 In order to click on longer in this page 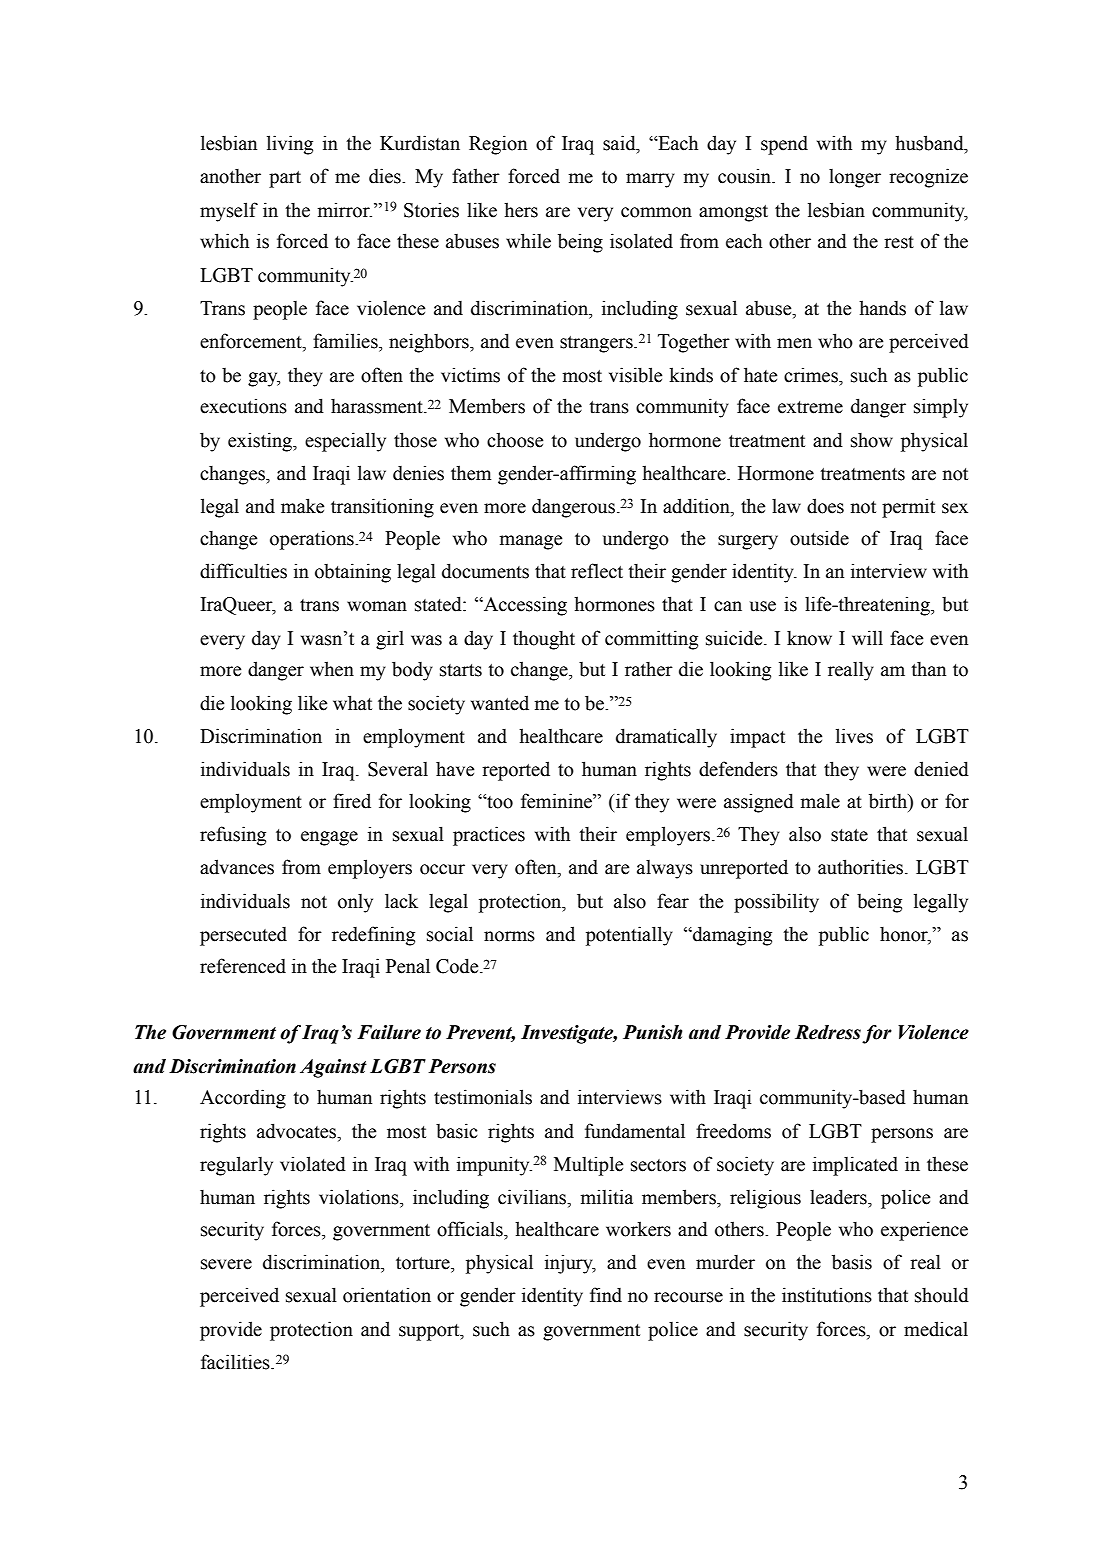, I will do `click(855, 178)`.
